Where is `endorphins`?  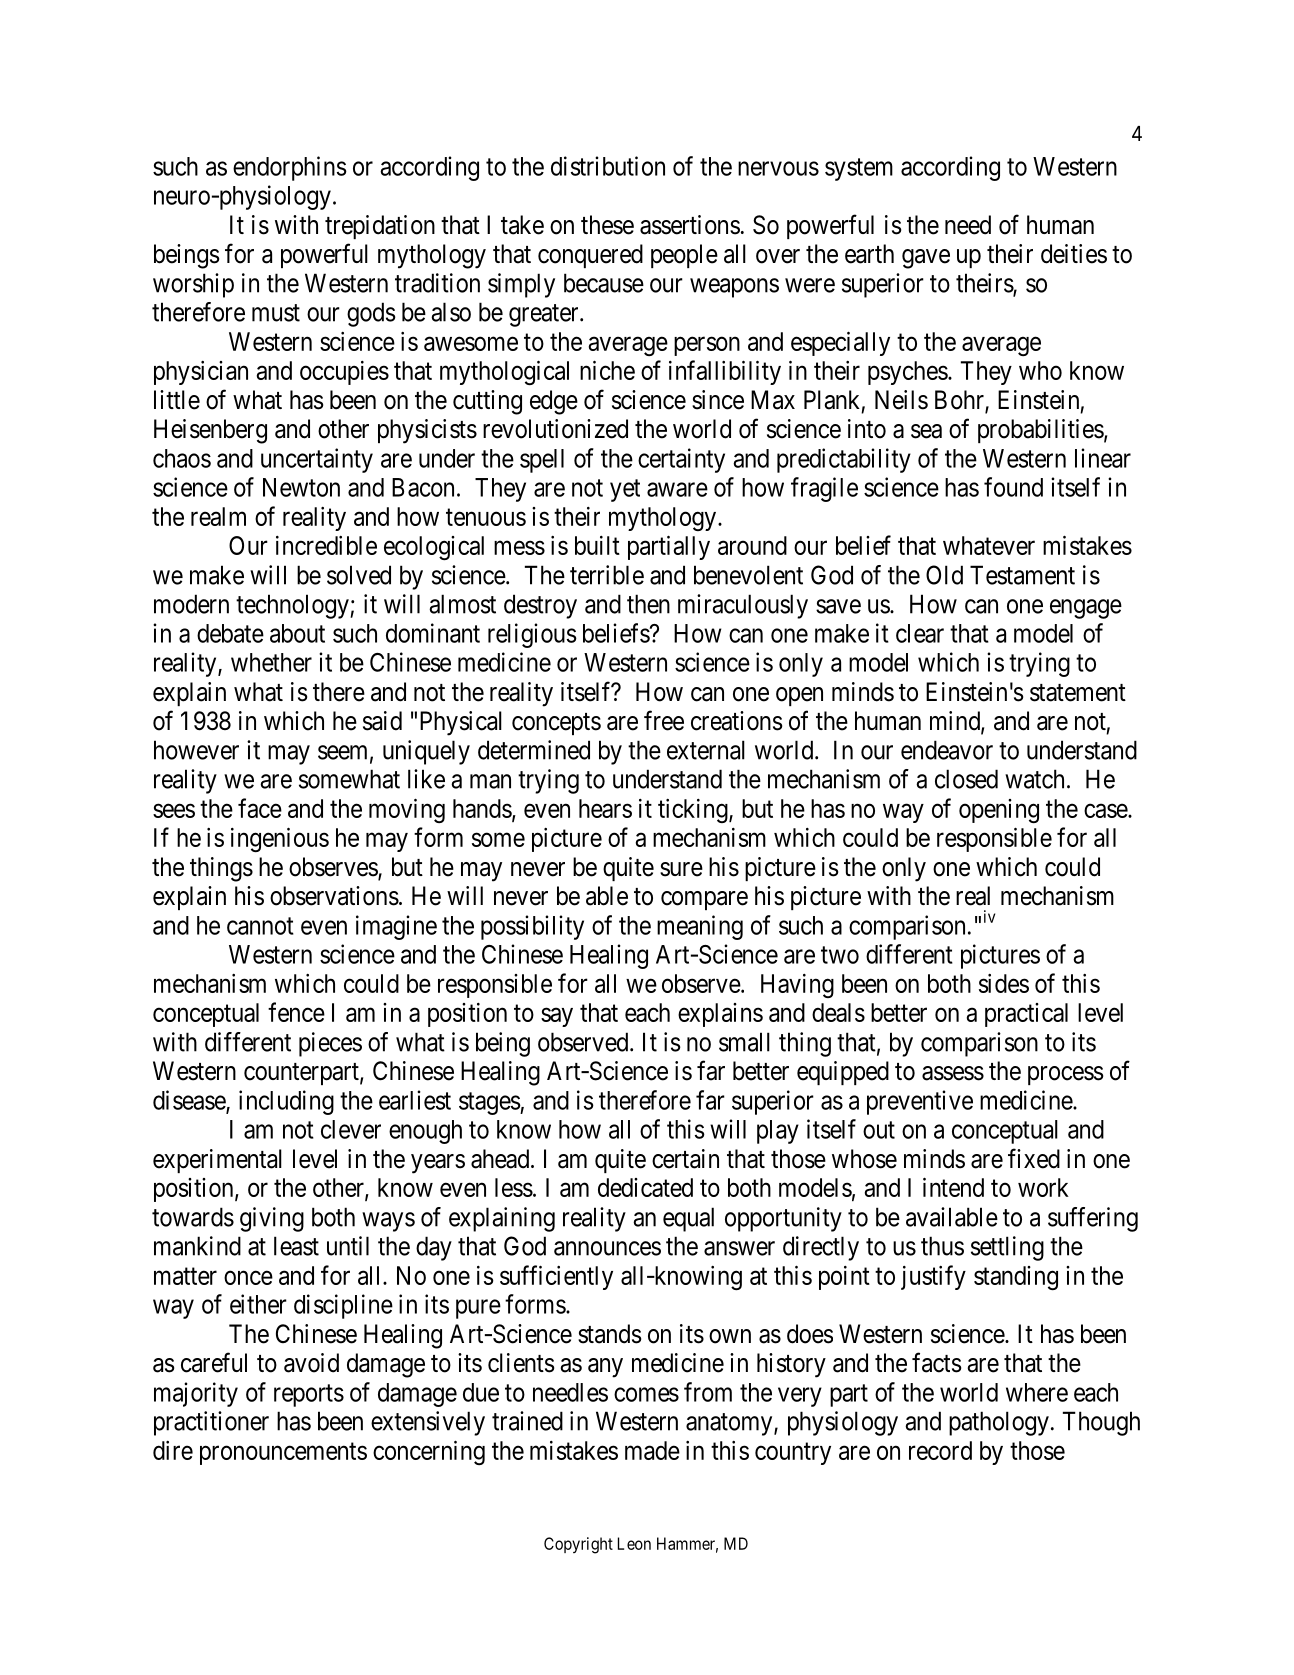
endorphins is located at coordinates (290, 168).
